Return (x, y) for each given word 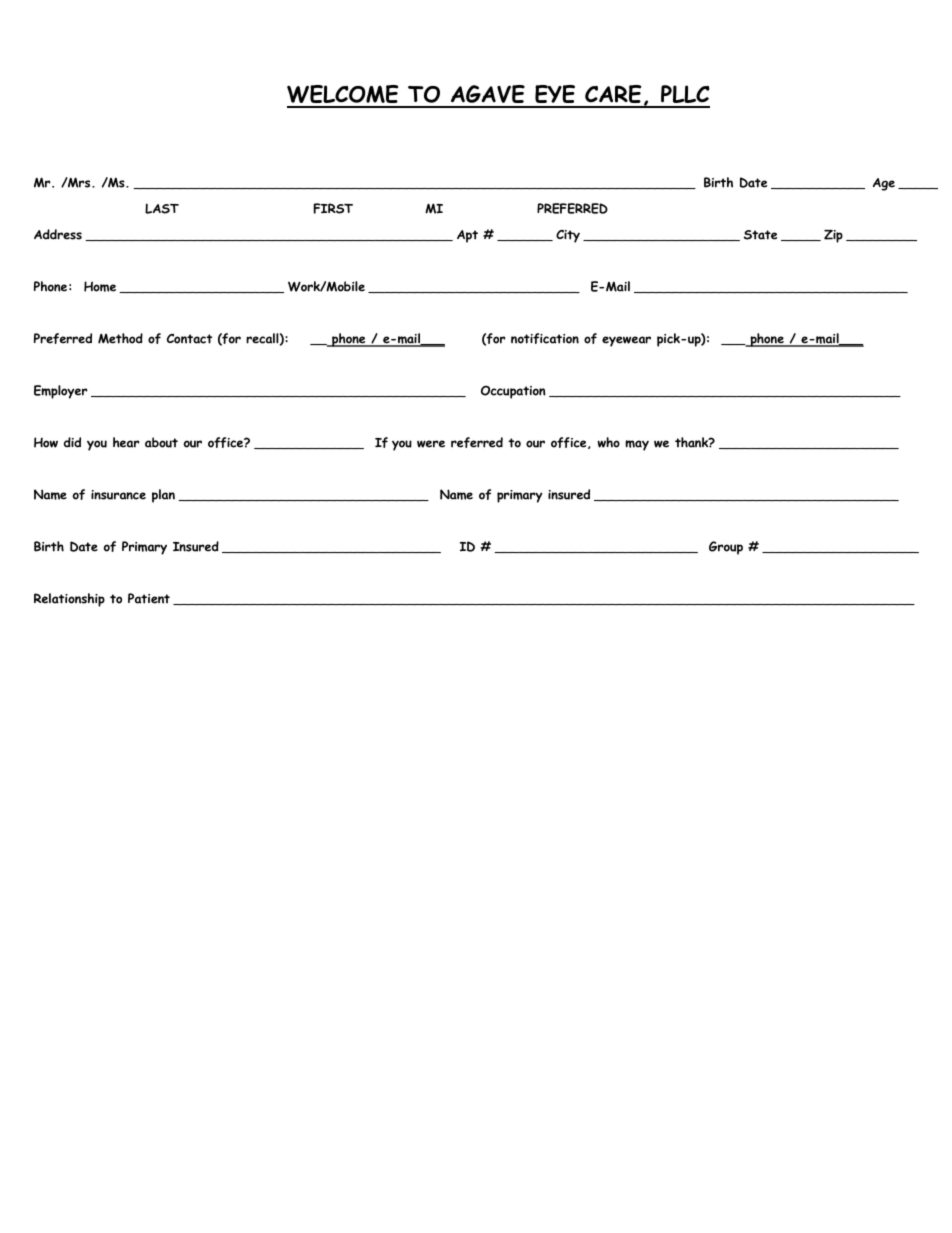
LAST (162, 208)
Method (120, 338)
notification (545, 338)
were (431, 444)
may (637, 445)
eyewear (626, 341)
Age (884, 184)
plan (163, 496)
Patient (149, 598)
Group (726, 548)
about (161, 442)
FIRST (333, 208)
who (608, 442)
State (760, 235)
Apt (467, 236)
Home (100, 286)
